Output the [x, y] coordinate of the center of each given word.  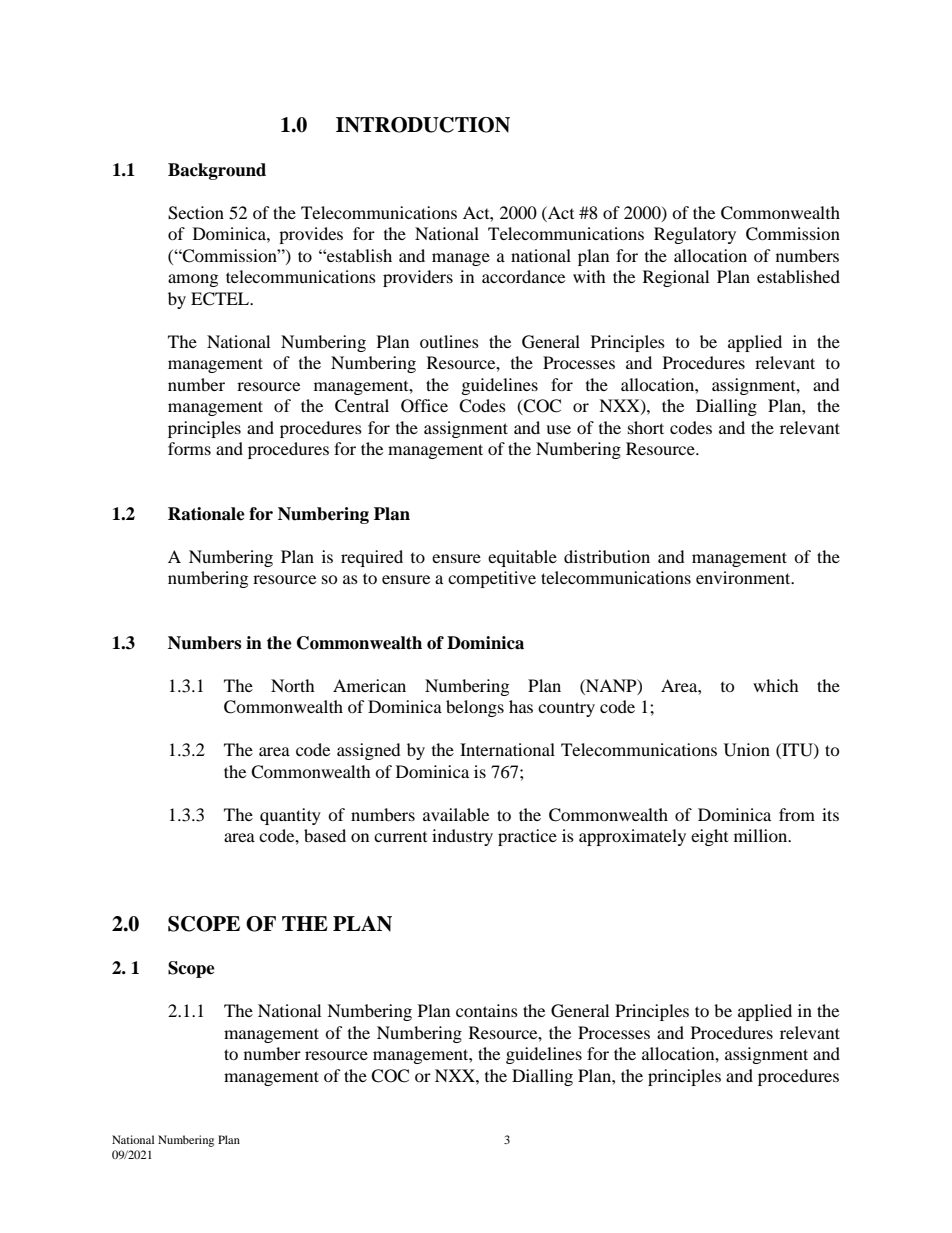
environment [744, 577]
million [762, 835]
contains [487, 1010]
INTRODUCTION [423, 125]
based [325, 835]
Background [217, 171]
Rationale [206, 514]
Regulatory [695, 235]
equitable [522, 558]
